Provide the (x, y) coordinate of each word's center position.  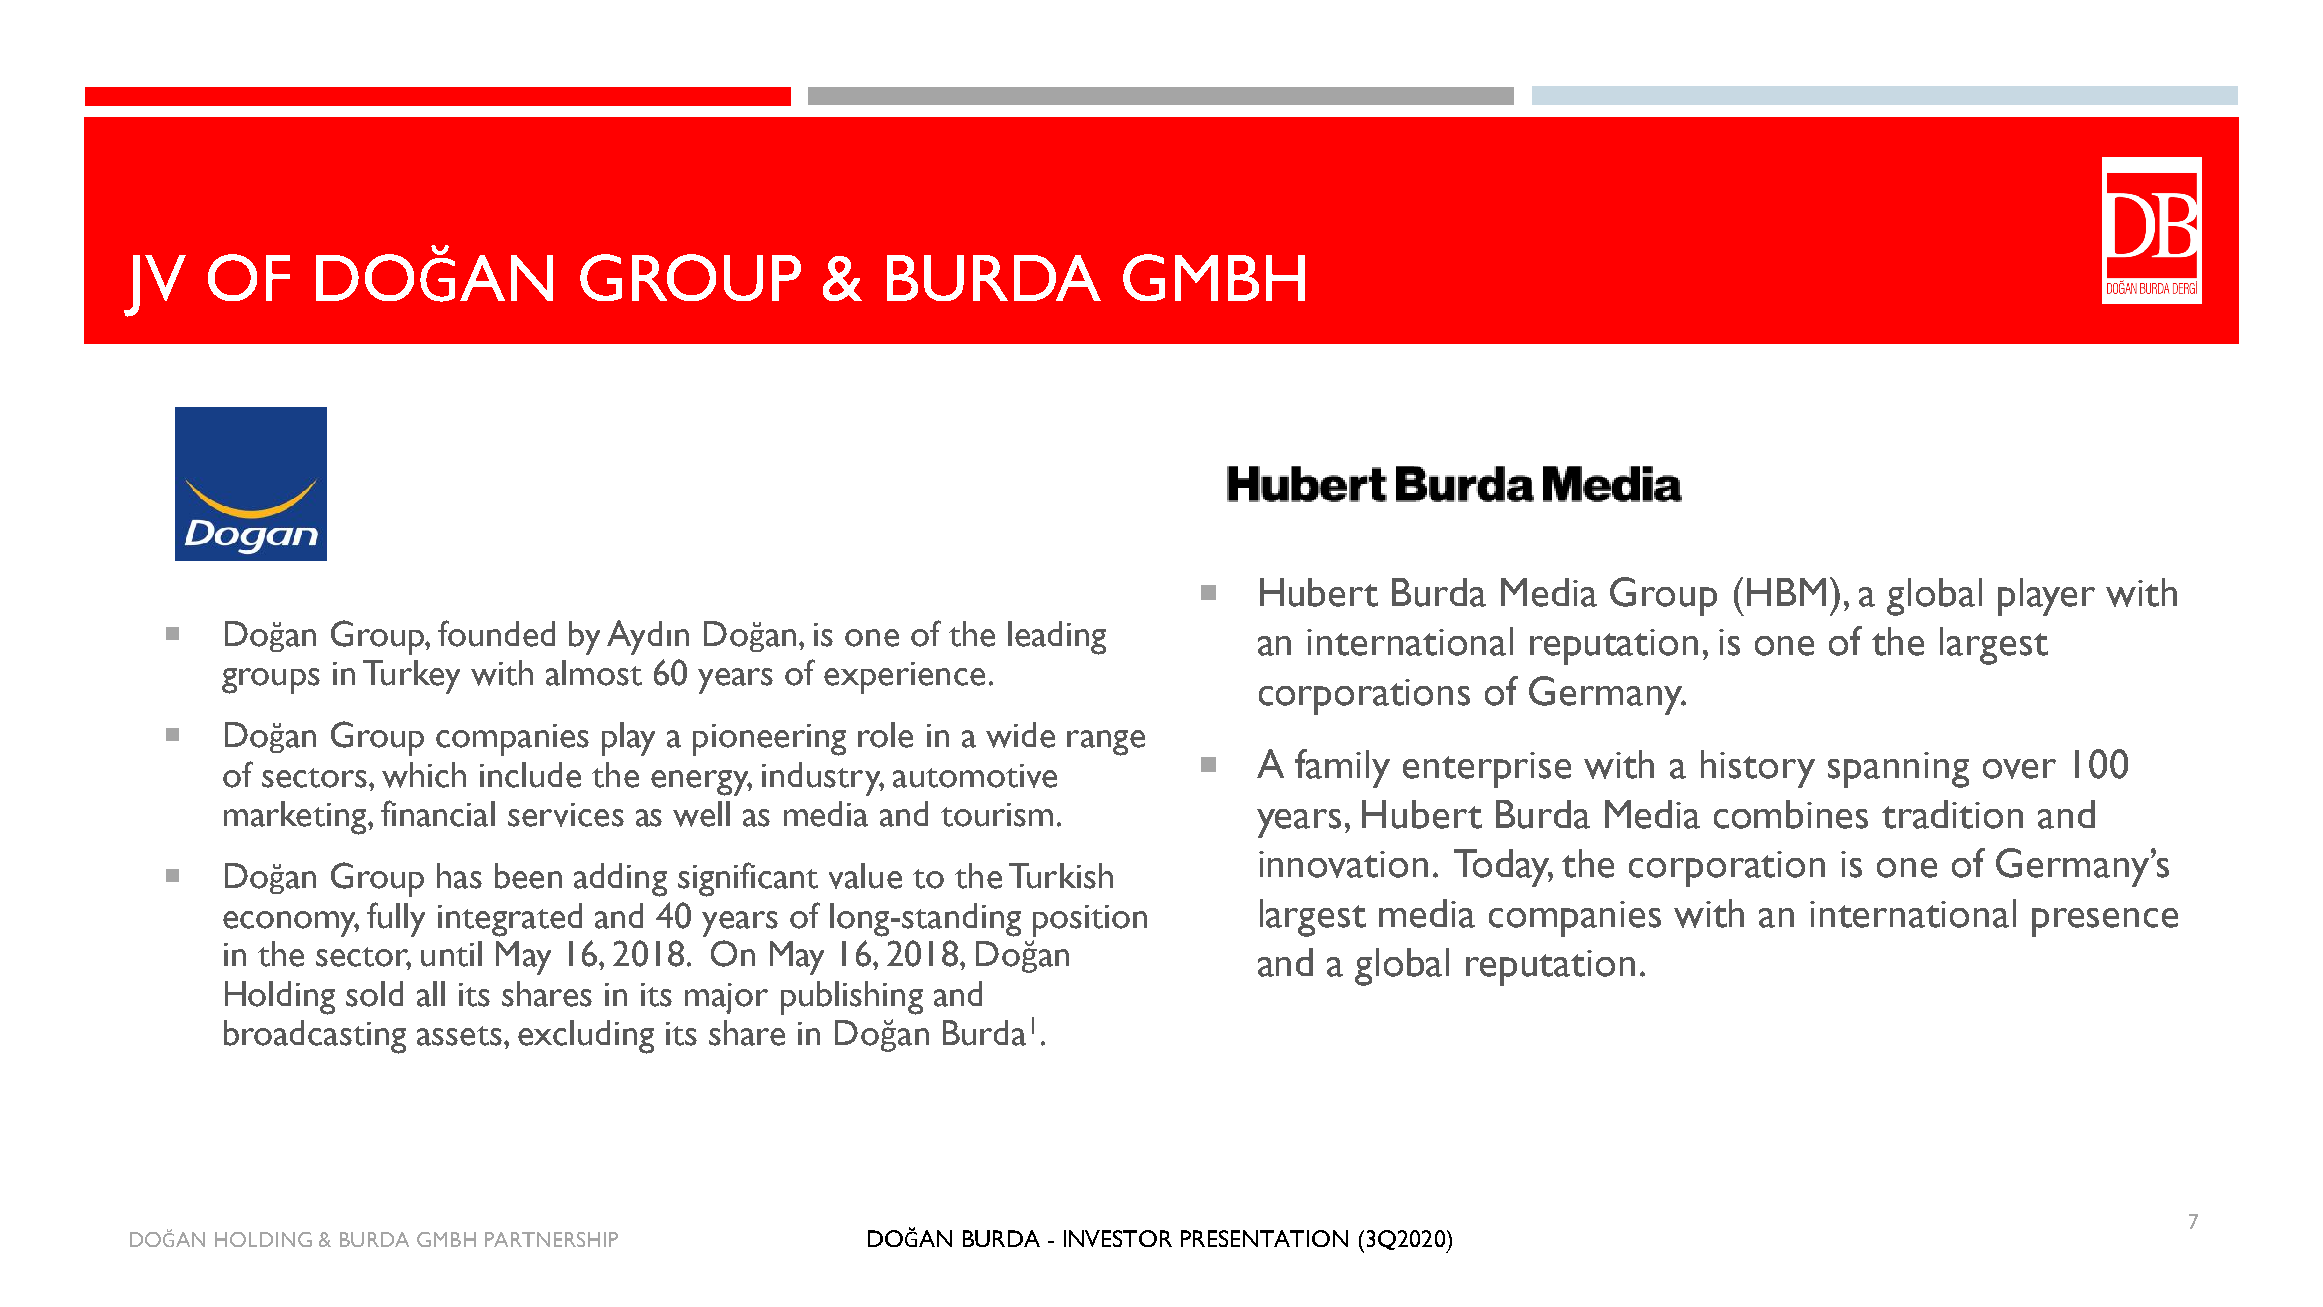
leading (1057, 638)
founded (496, 633)
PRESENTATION (1264, 1238)
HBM (1786, 592)
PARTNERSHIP (551, 1239)
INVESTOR (1118, 1238)
